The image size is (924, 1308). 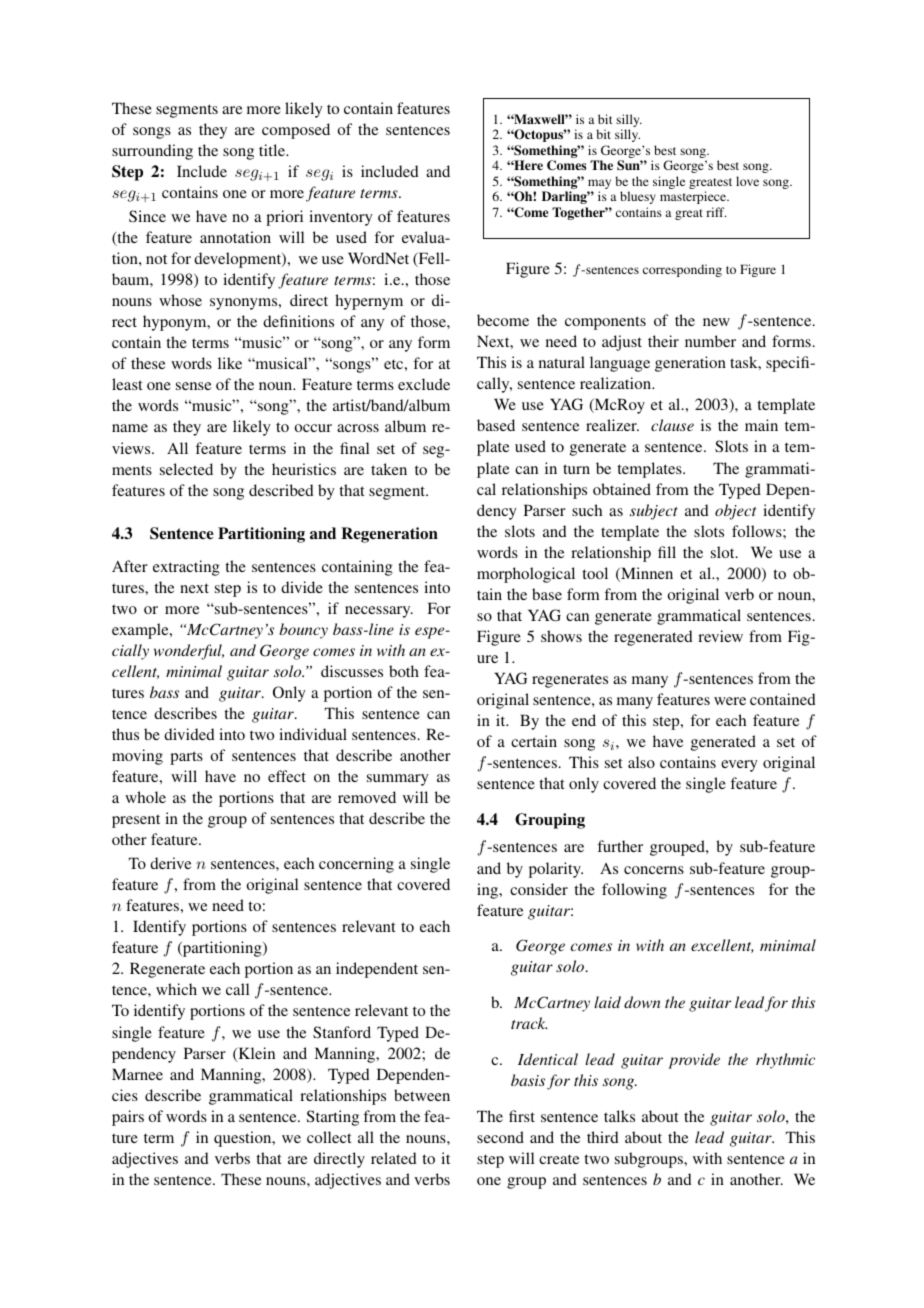 I want to click on inventory, so click(x=341, y=218).
